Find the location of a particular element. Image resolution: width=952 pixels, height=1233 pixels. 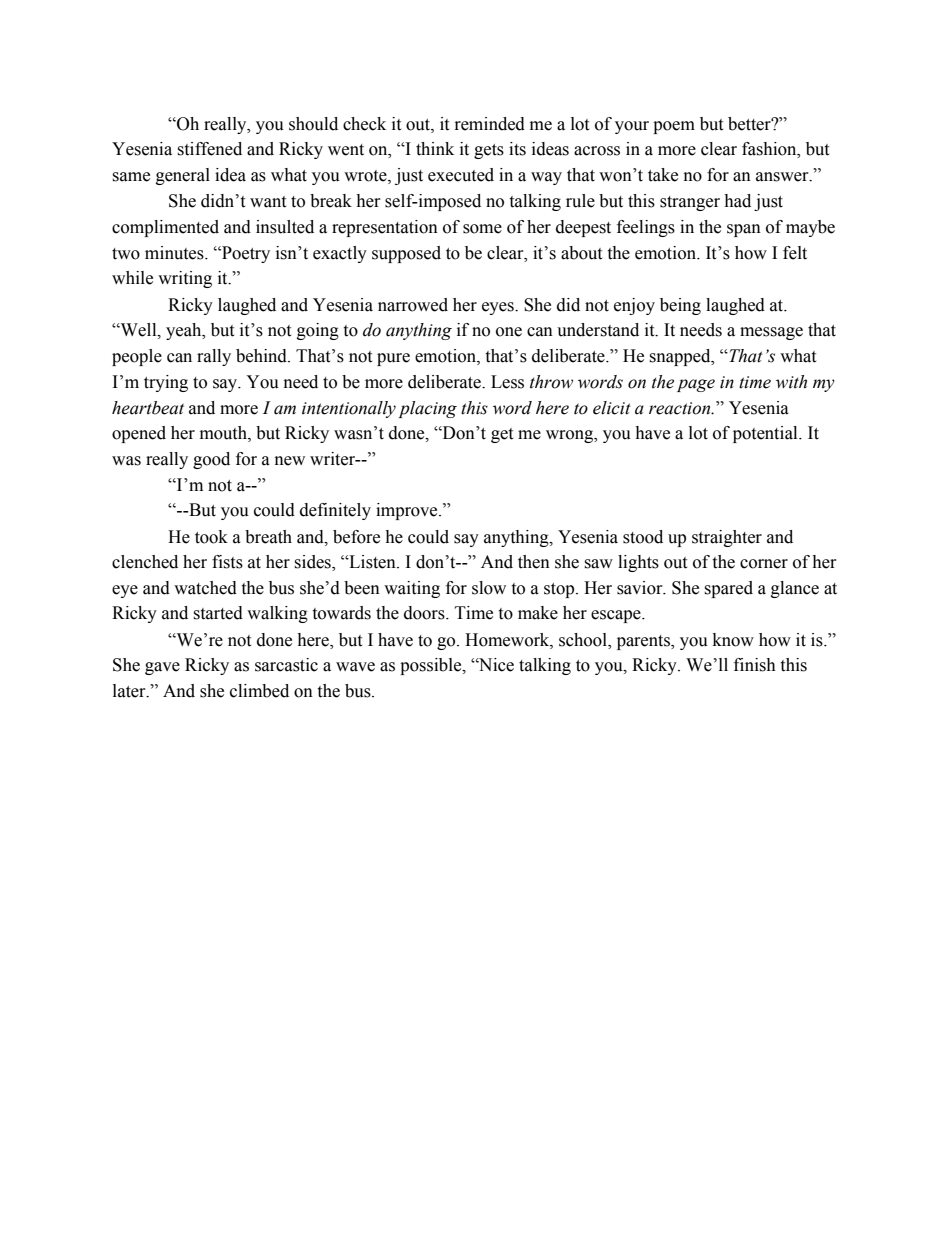

gave is located at coordinates (162, 668).
